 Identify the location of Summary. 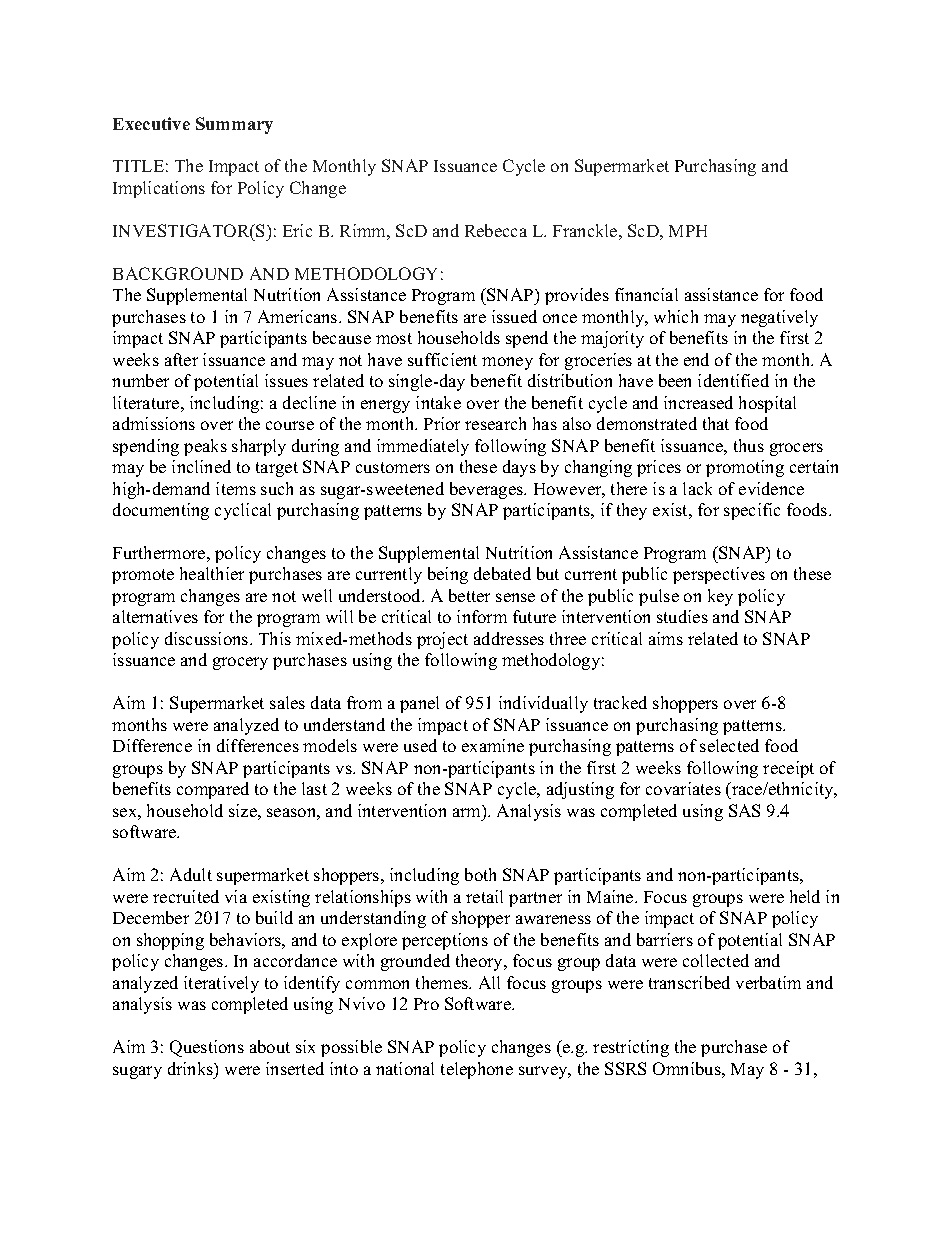
(234, 125).
